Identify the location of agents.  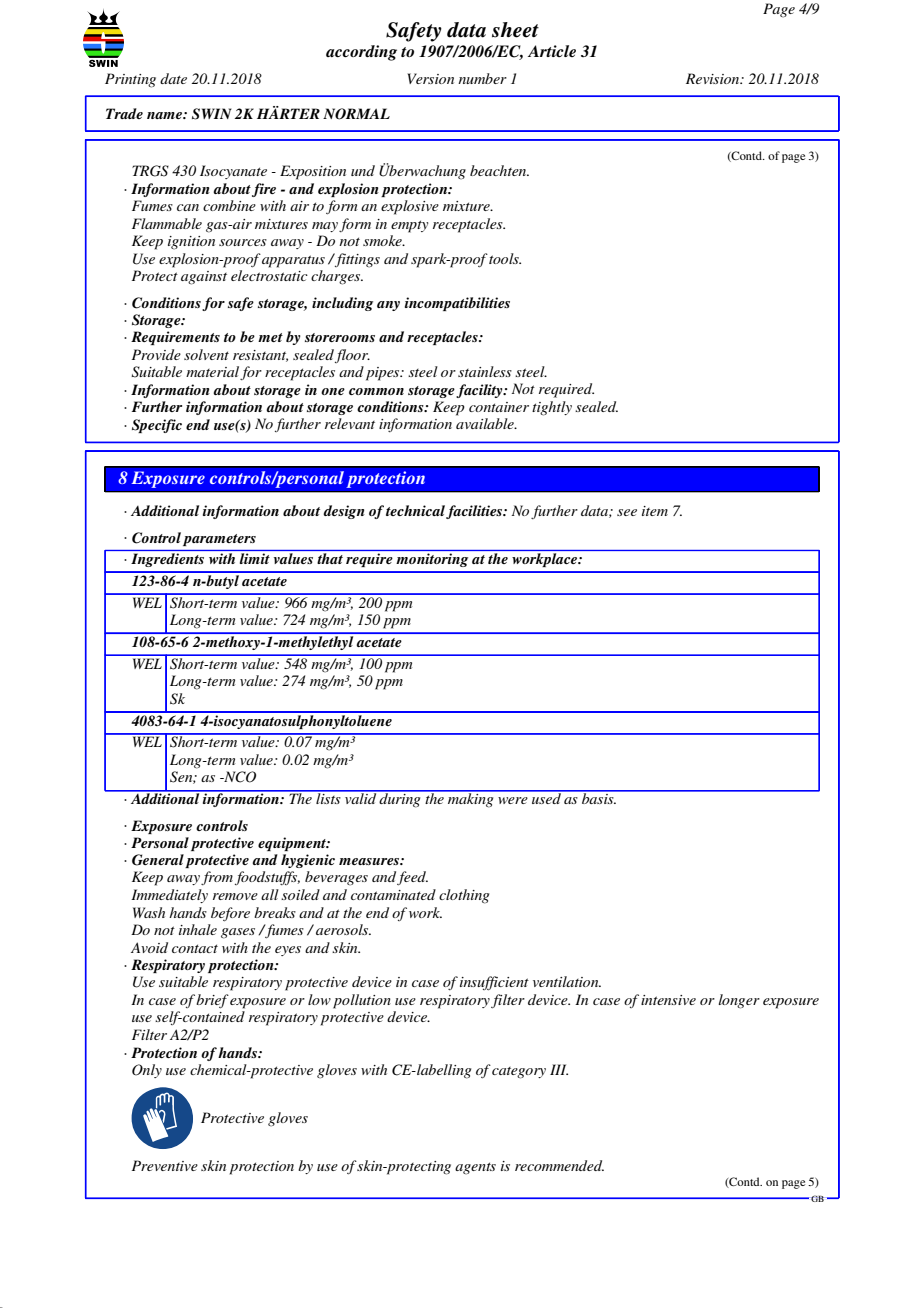
(475, 1168).
